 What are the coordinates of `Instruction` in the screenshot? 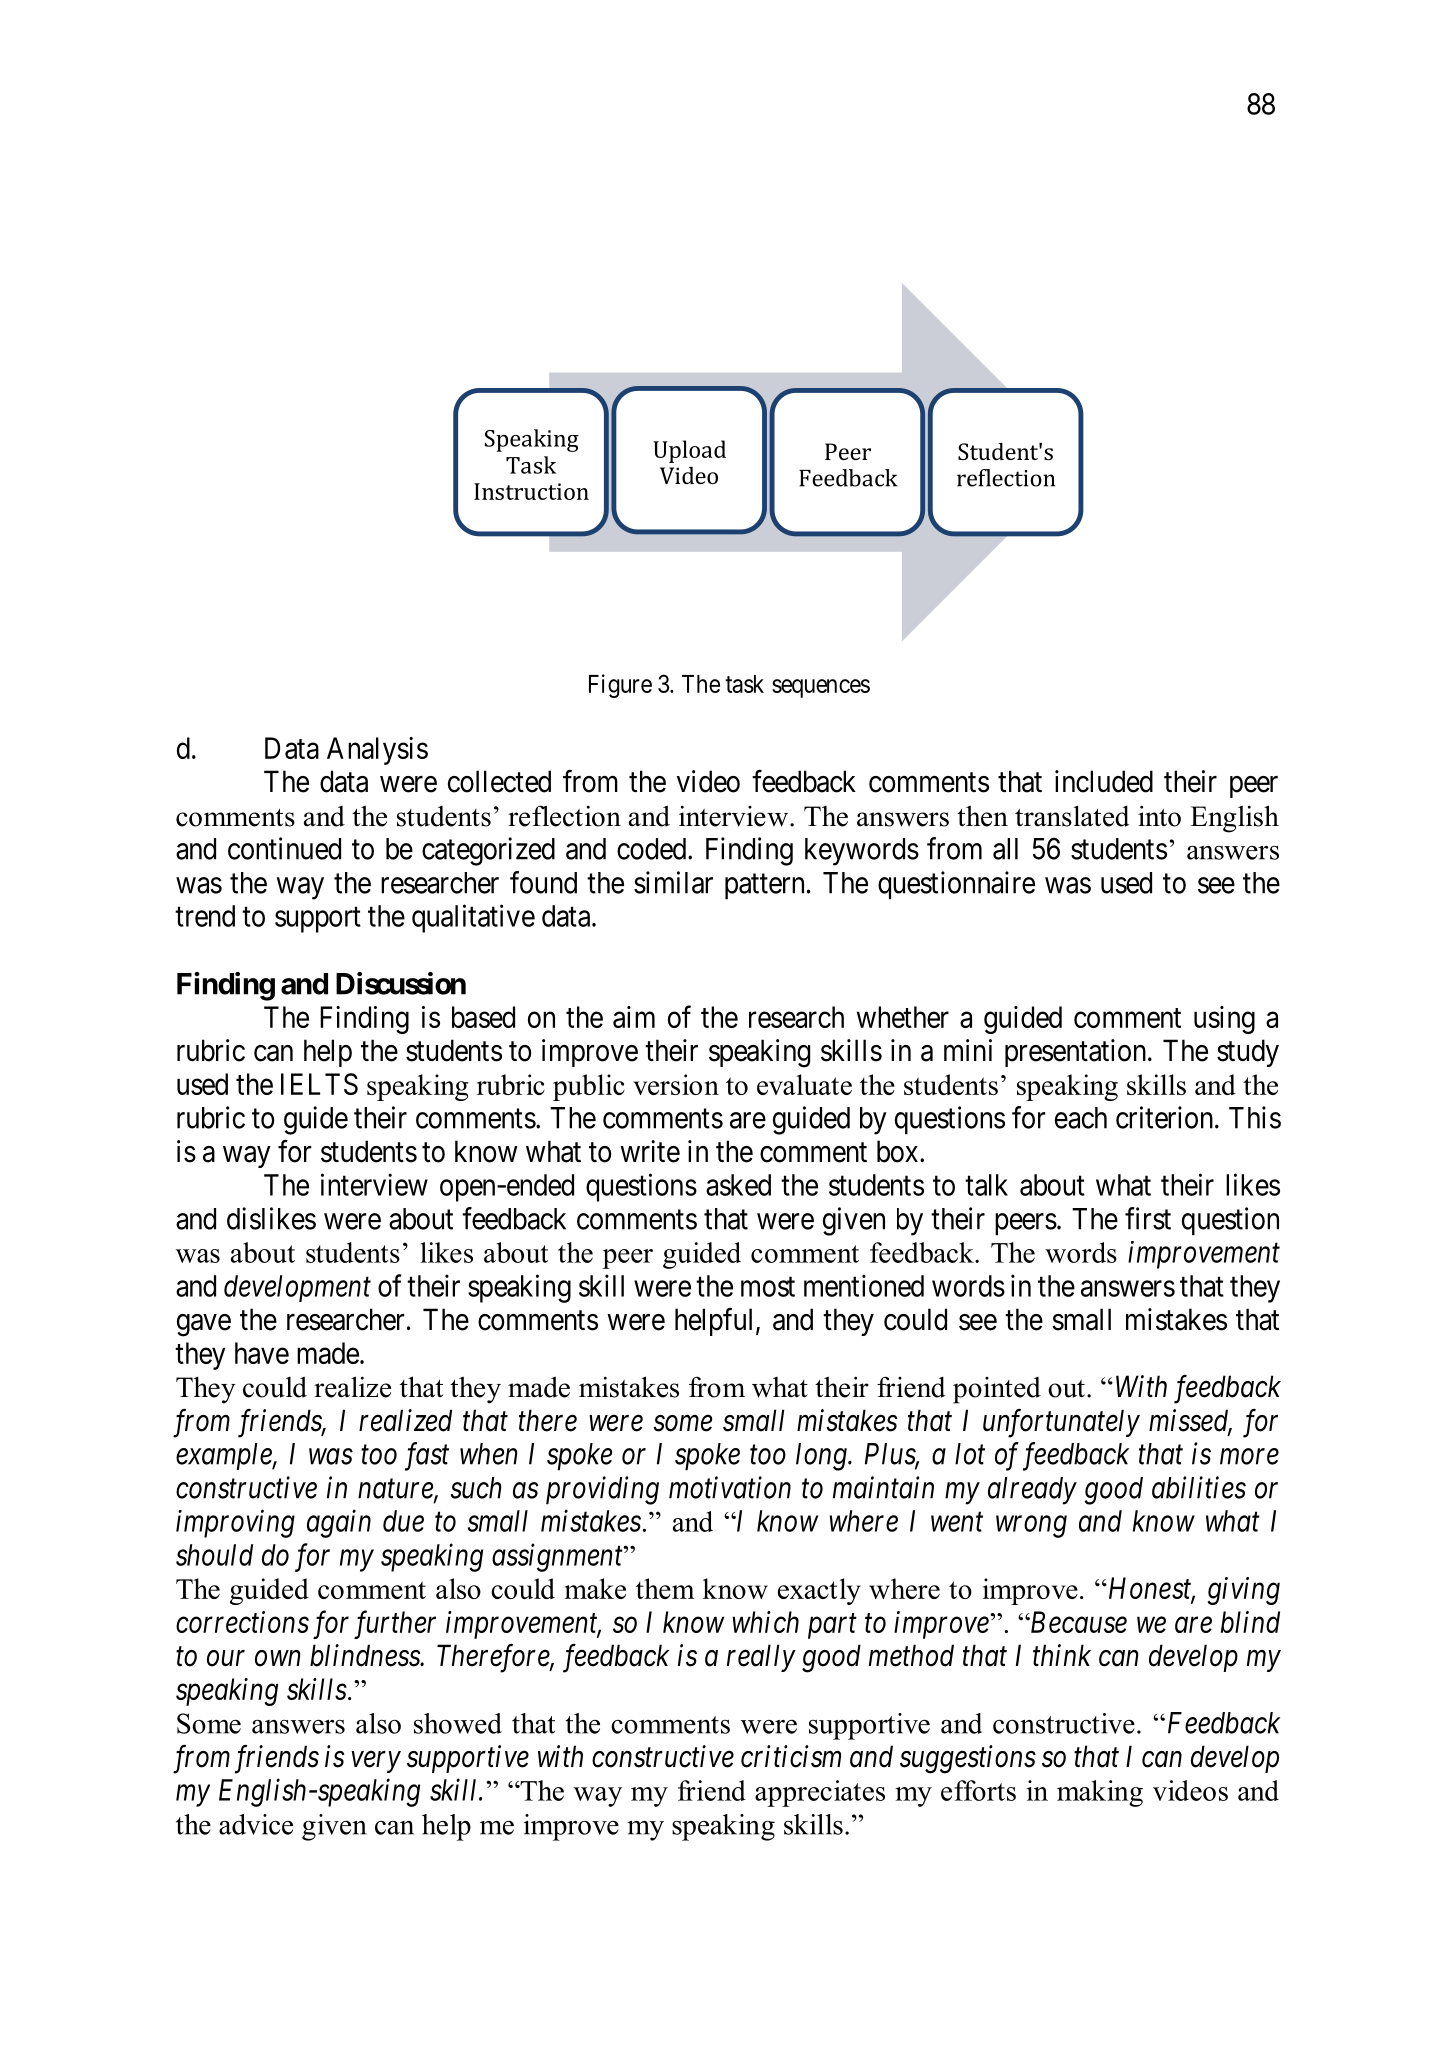 It's located at (531, 491).
